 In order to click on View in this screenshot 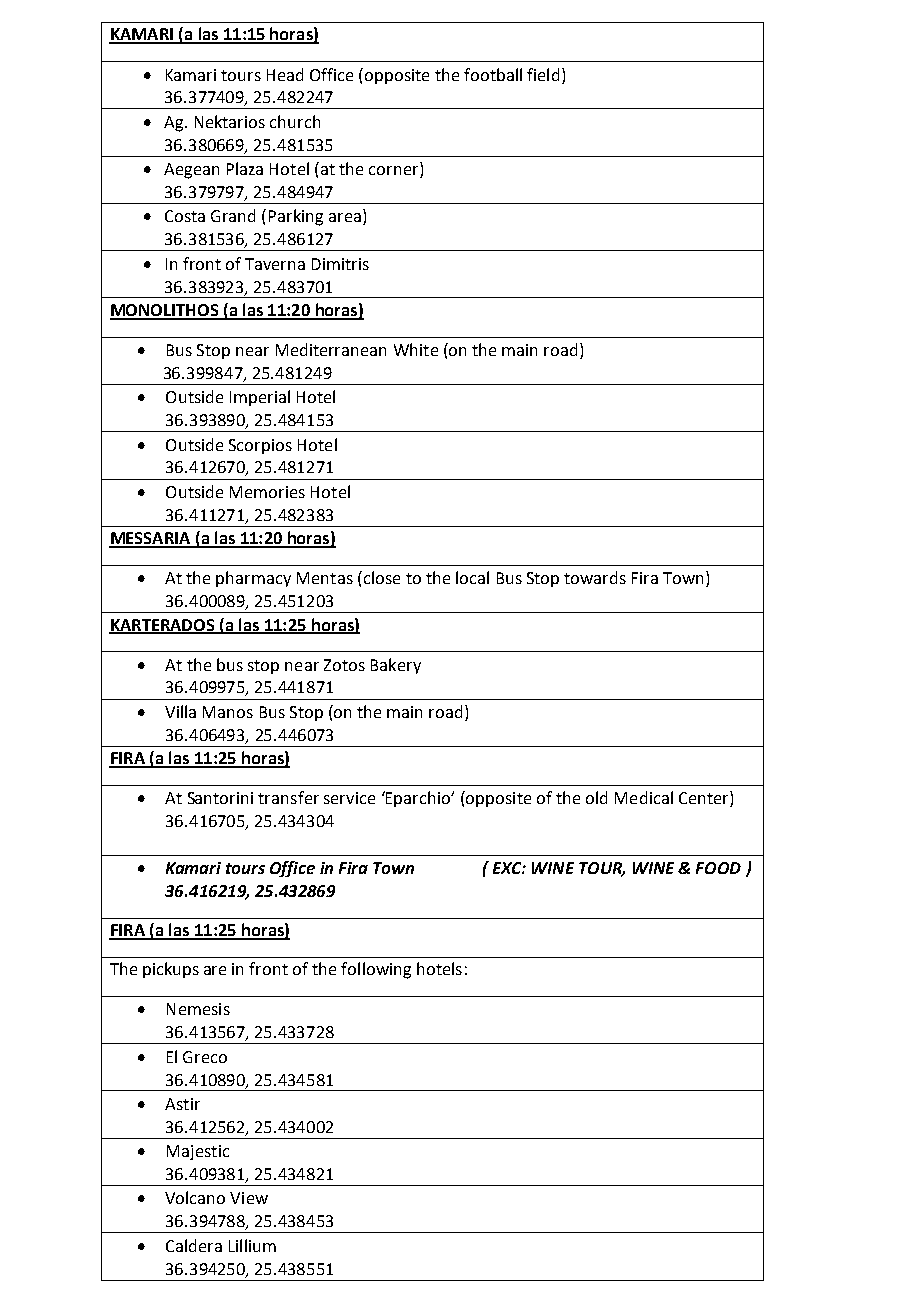, I will do `click(249, 1198)`.
